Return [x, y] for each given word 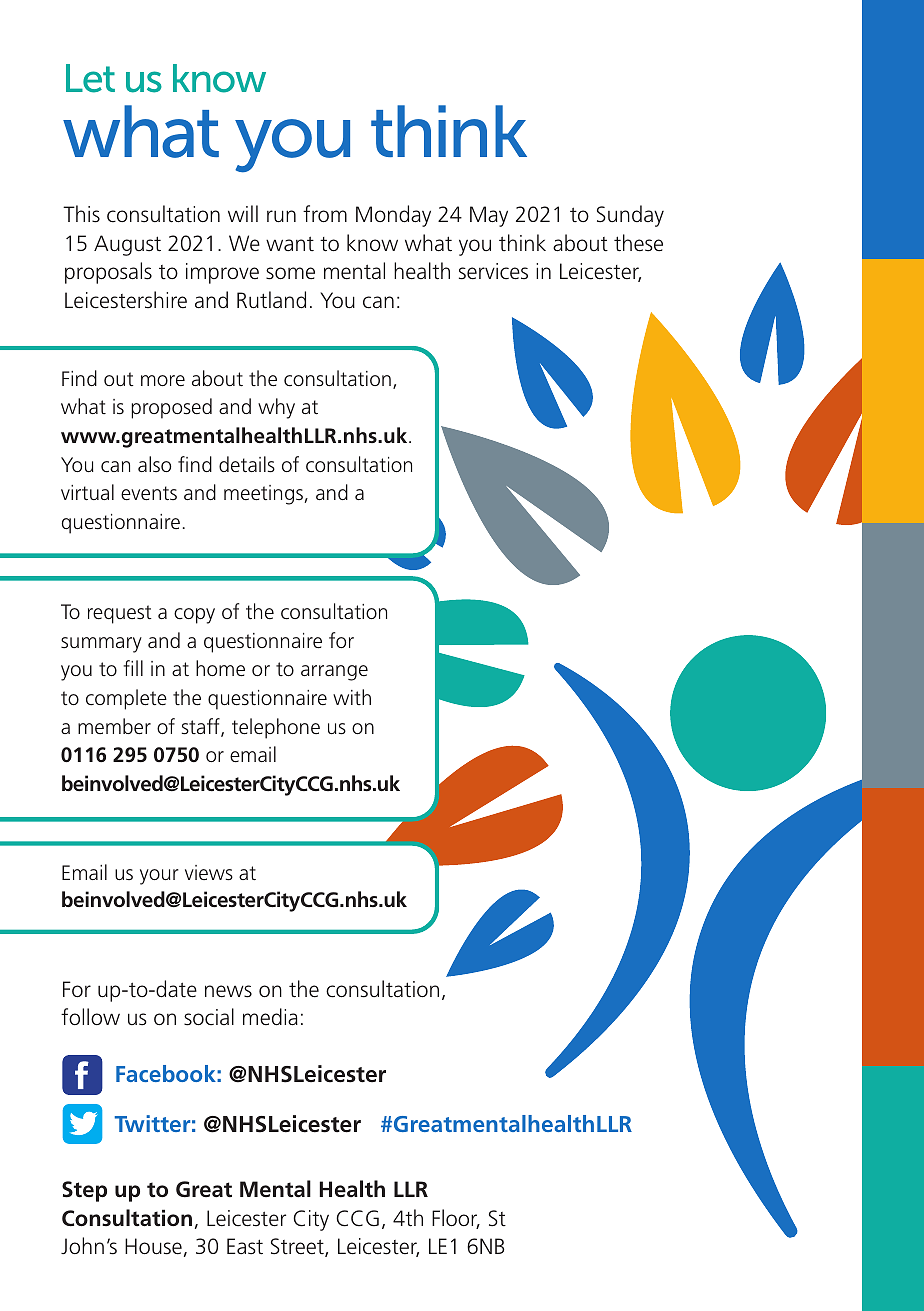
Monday [393, 216]
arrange [334, 673]
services [493, 271]
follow [90, 1016]
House [153, 1246]
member [114, 726]
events [149, 493]
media [270, 1017]
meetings [263, 495]
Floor [456, 1219]
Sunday [630, 216]
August [127, 245]
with [352, 697]
